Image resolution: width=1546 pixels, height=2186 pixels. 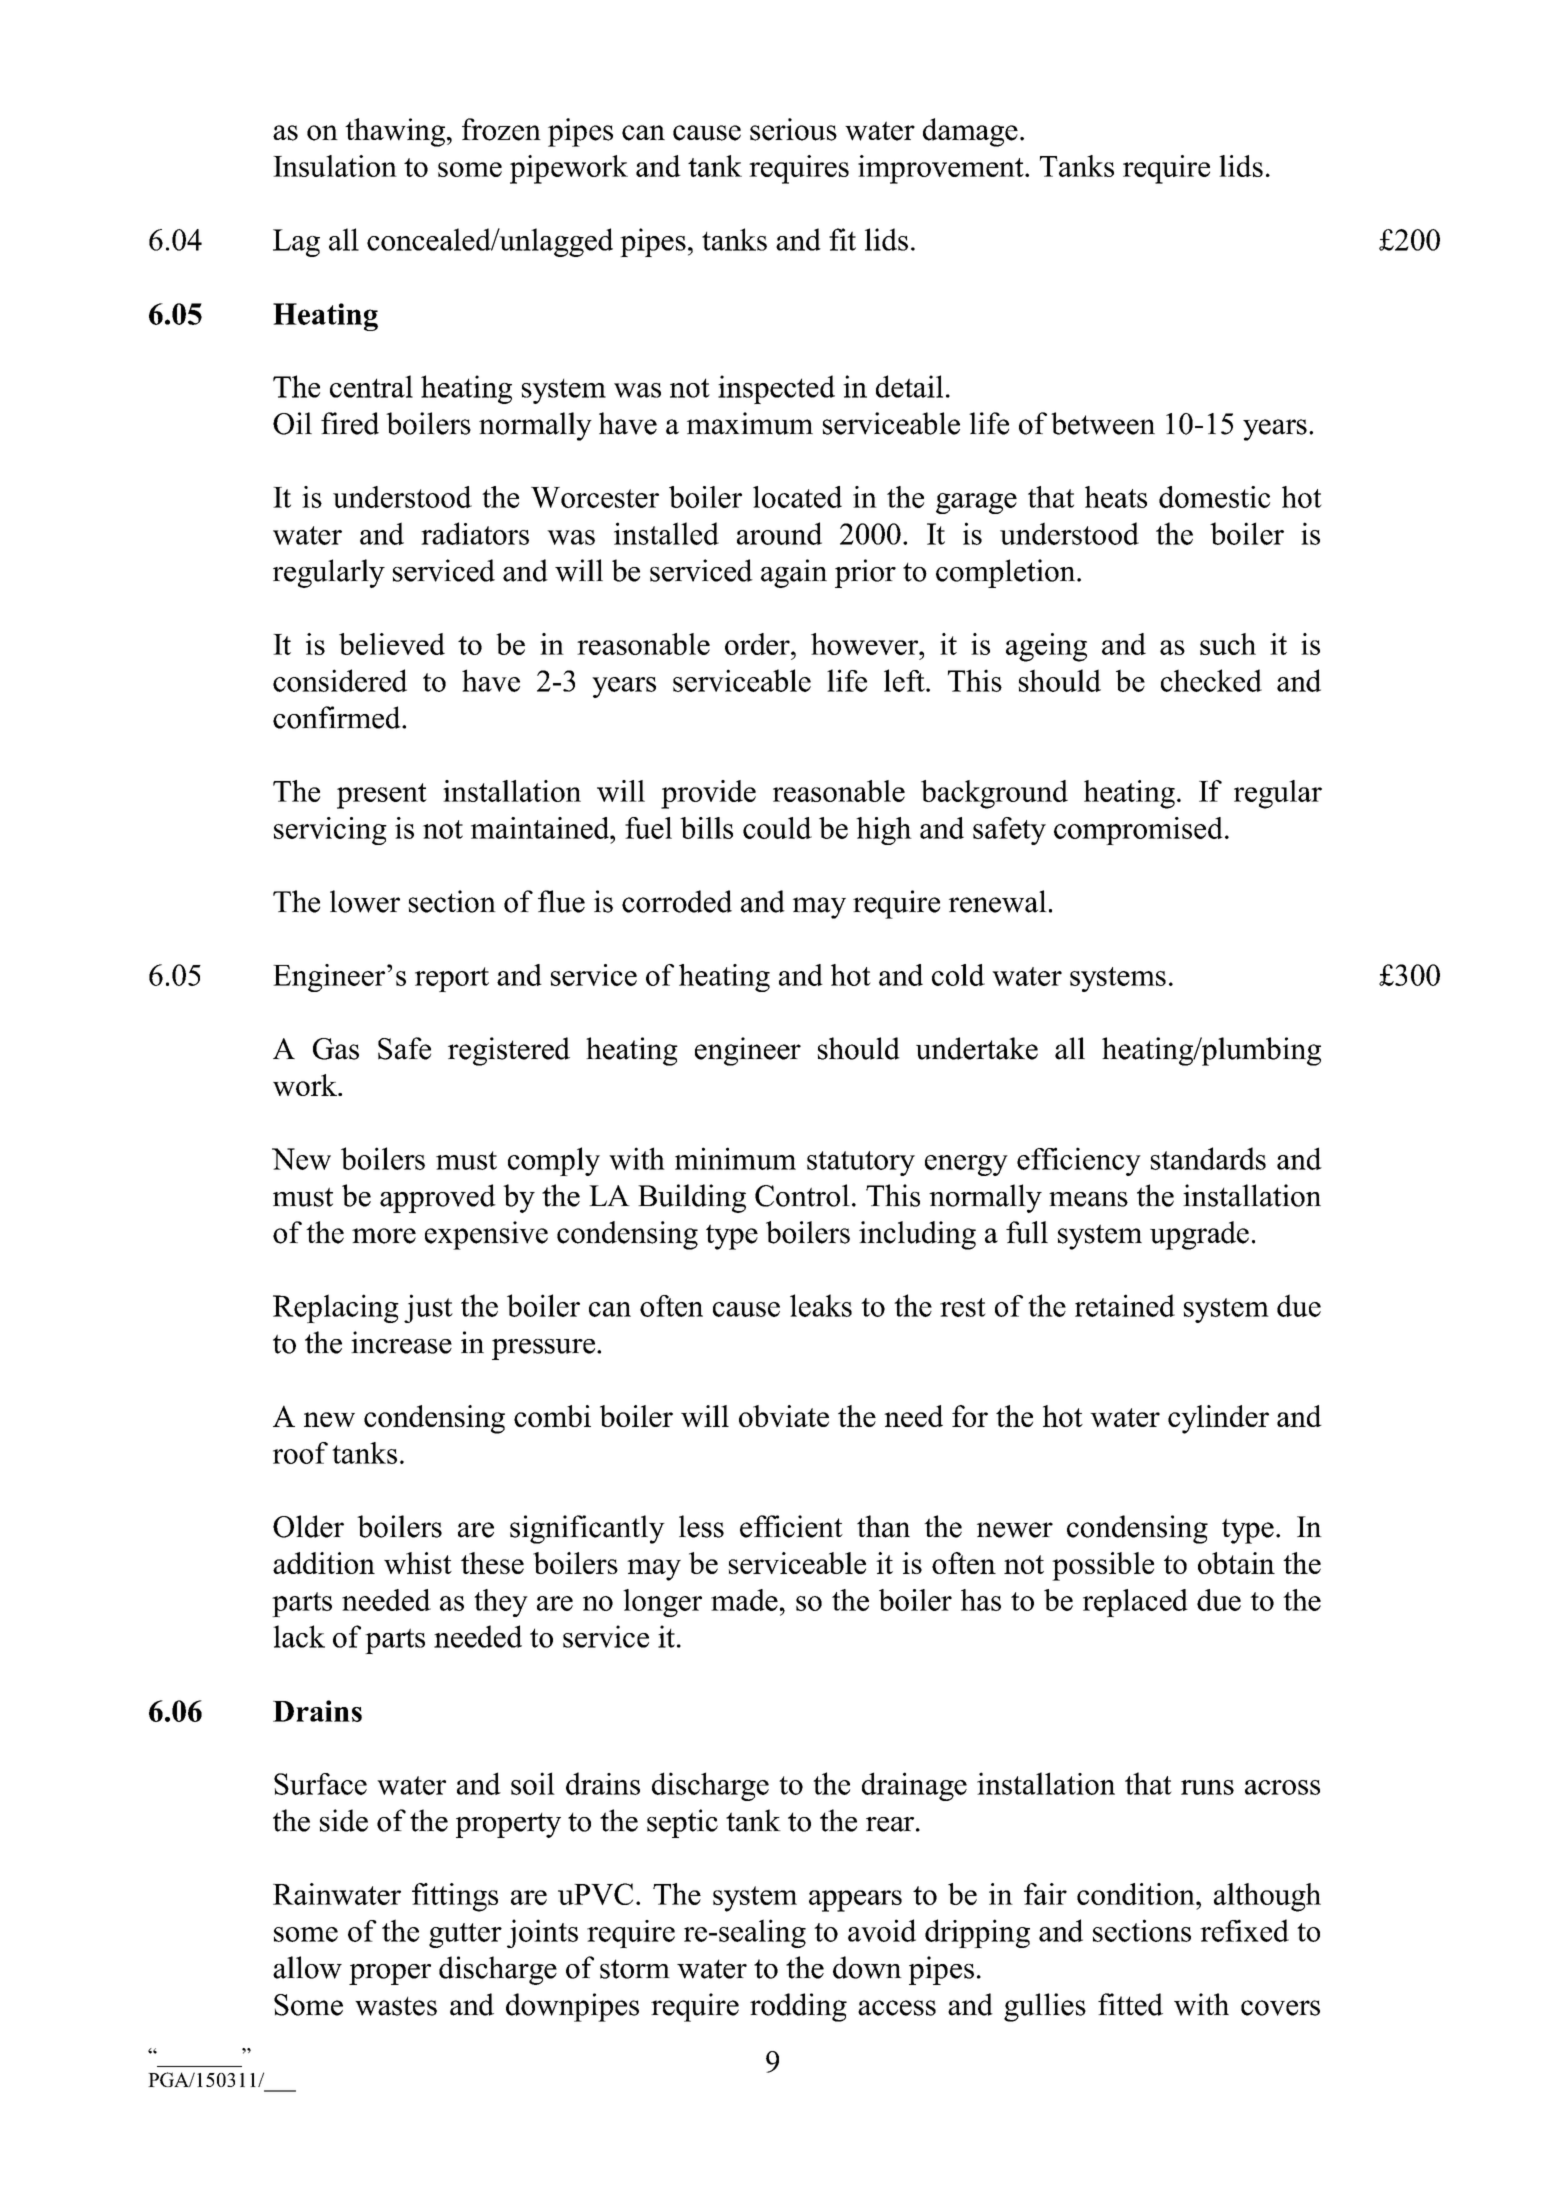 What do you see at coordinates (970, 132) in the screenshot?
I see `damage` at bounding box center [970, 132].
